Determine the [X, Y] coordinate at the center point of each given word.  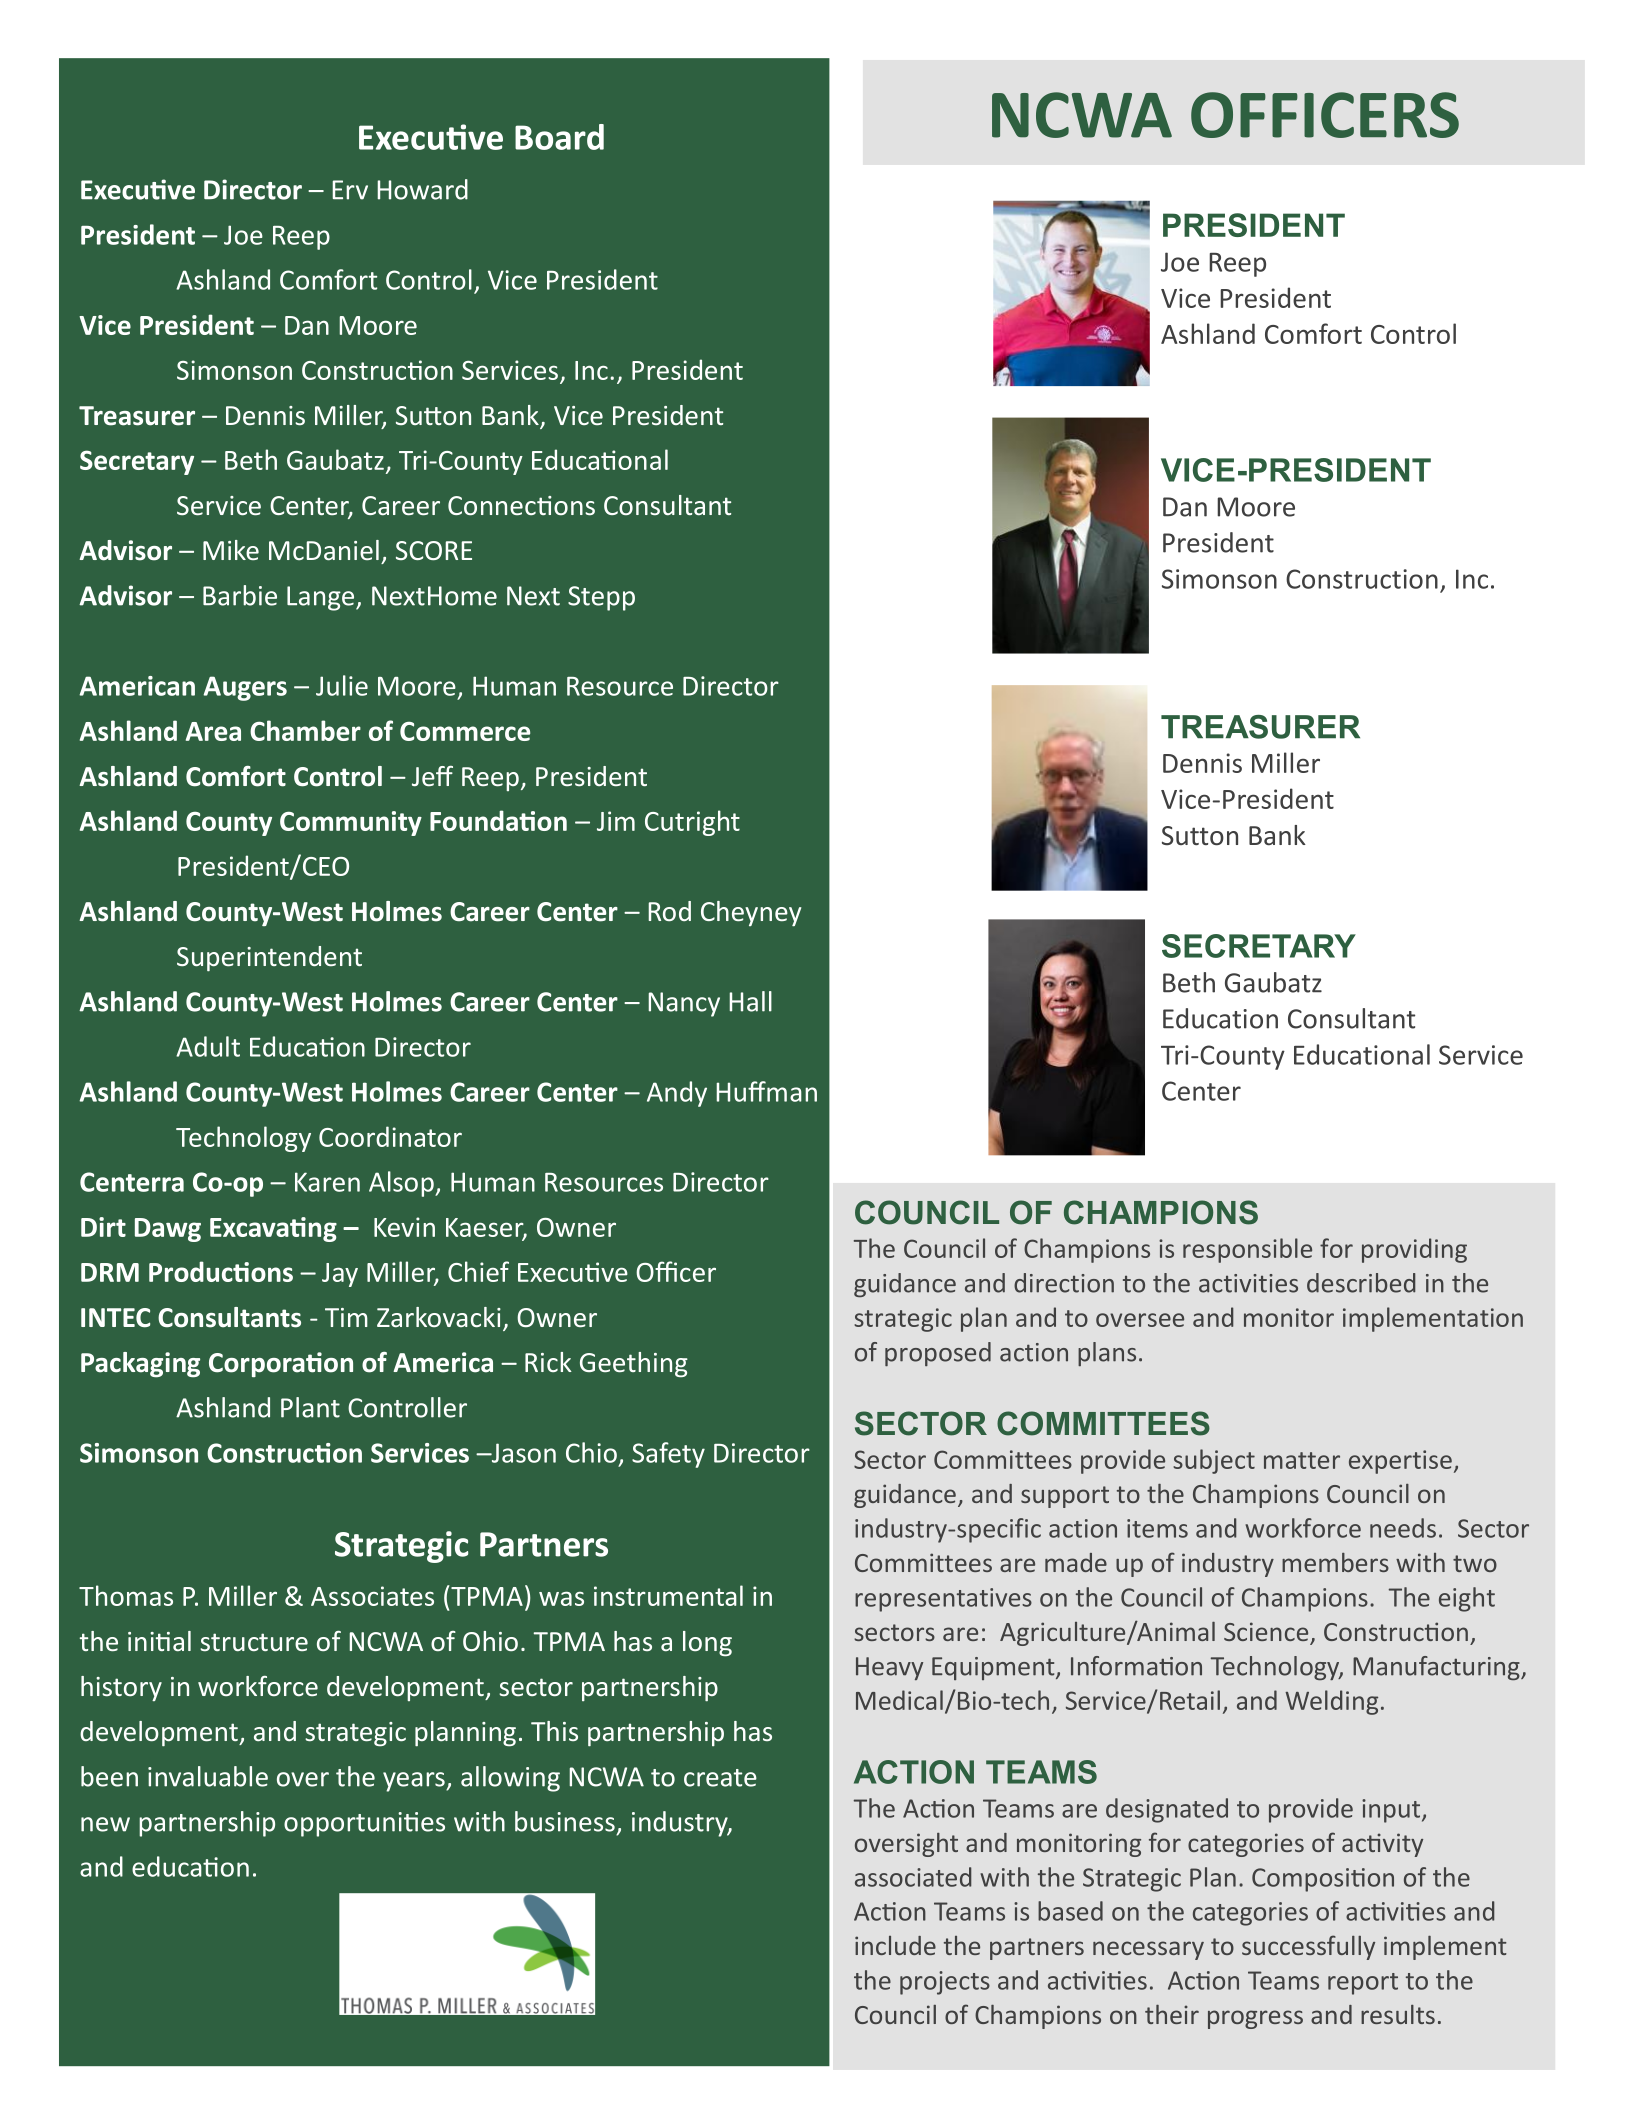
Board [559, 137]
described [1361, 1283]
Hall [750, 1001]
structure [254, 1642]
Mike [231, 550]
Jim [616, 821]
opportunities [364, 1824]
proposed [938, 1354]
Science [1267, 1633]
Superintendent [269, 958]
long [707, 1644]
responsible [1247, 1250]
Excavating [273, 1229]
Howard [422, 189]
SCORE [434, 550]
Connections [521, 505]
